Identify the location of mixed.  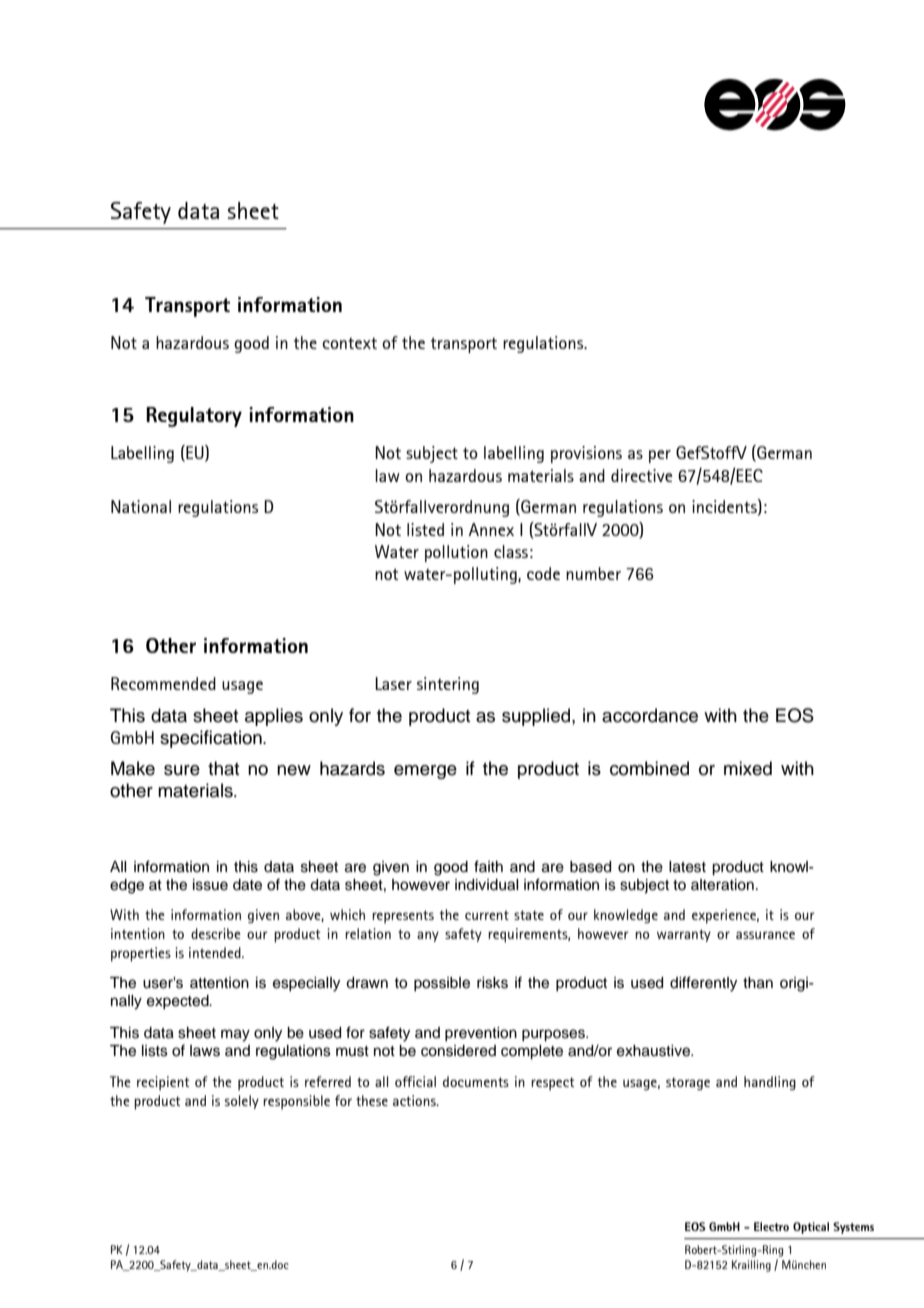
(748, 768).
